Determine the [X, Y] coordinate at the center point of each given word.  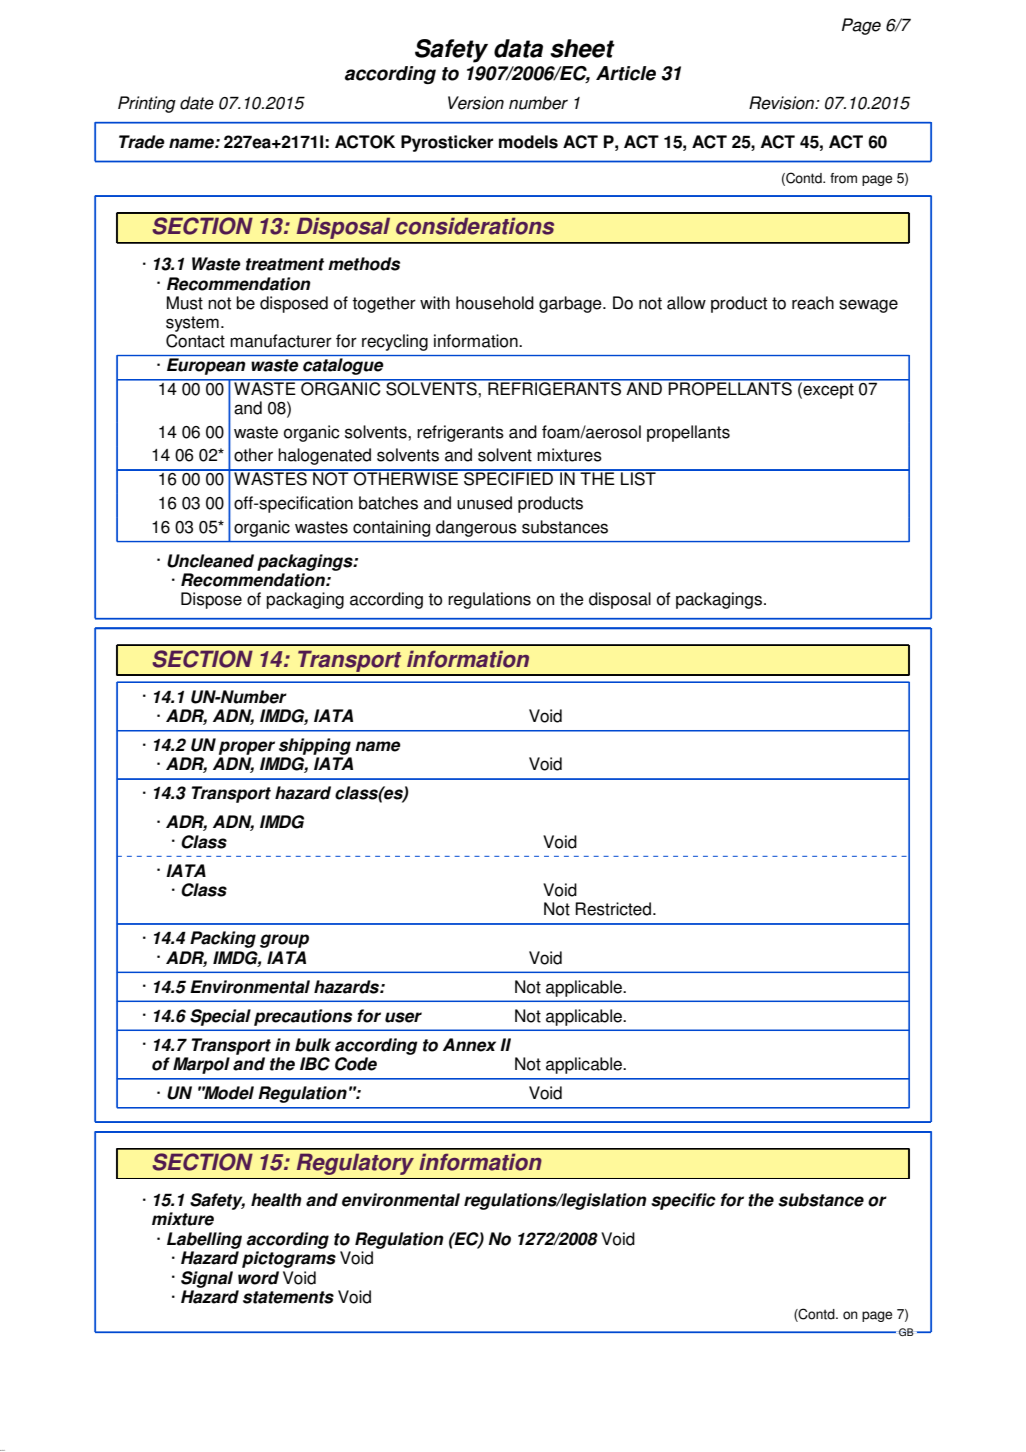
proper [247, 748]
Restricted [613, 909]
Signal [207, 1279]
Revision [783, 103]
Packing [223, 939]
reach [813, 303]
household [495, 303]
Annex [469, 1045]
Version [476, 103]
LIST [638, 478]
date [197, 103]
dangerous [476, 528]
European [206, 366]
